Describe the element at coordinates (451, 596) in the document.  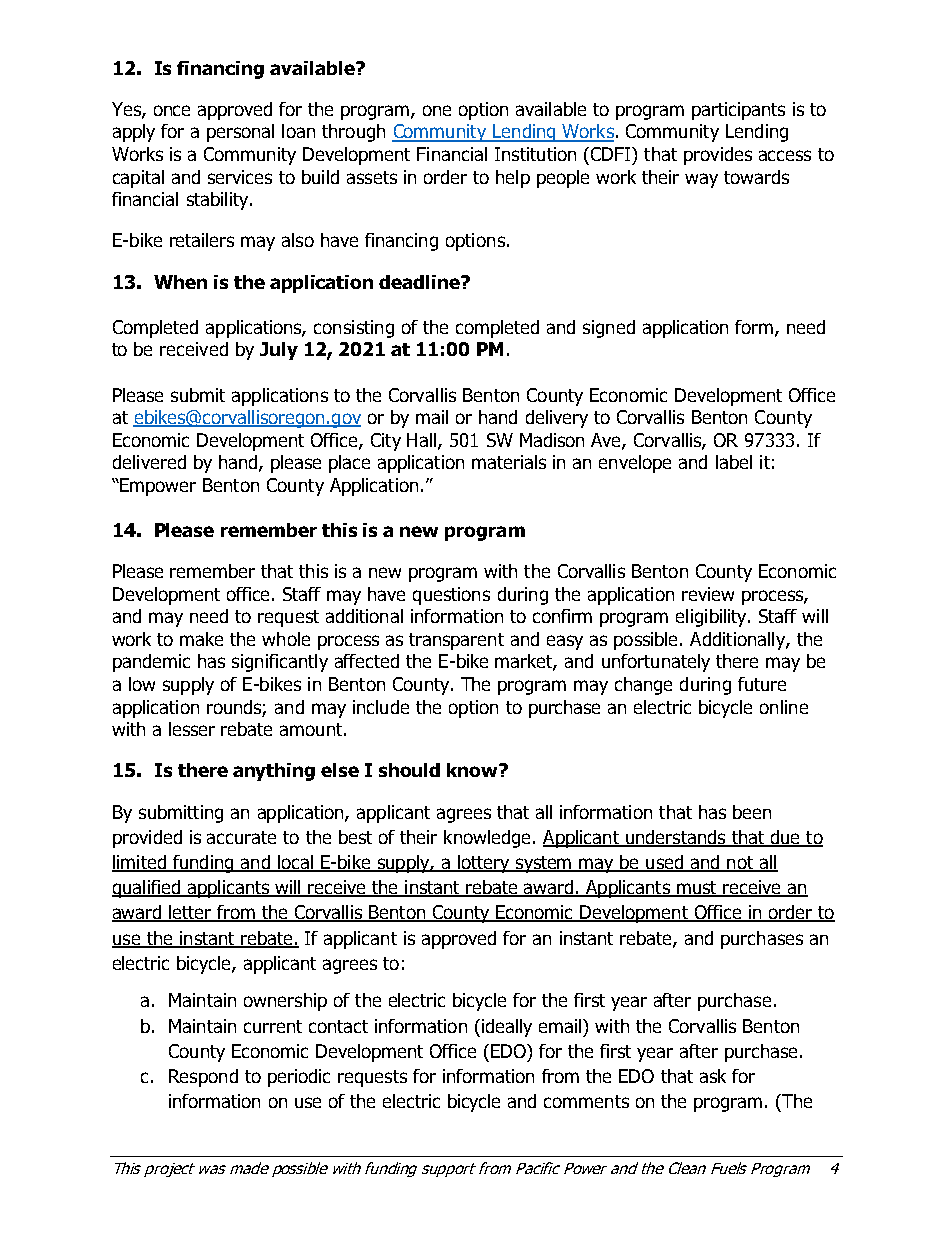
I see `questions` at that location.
